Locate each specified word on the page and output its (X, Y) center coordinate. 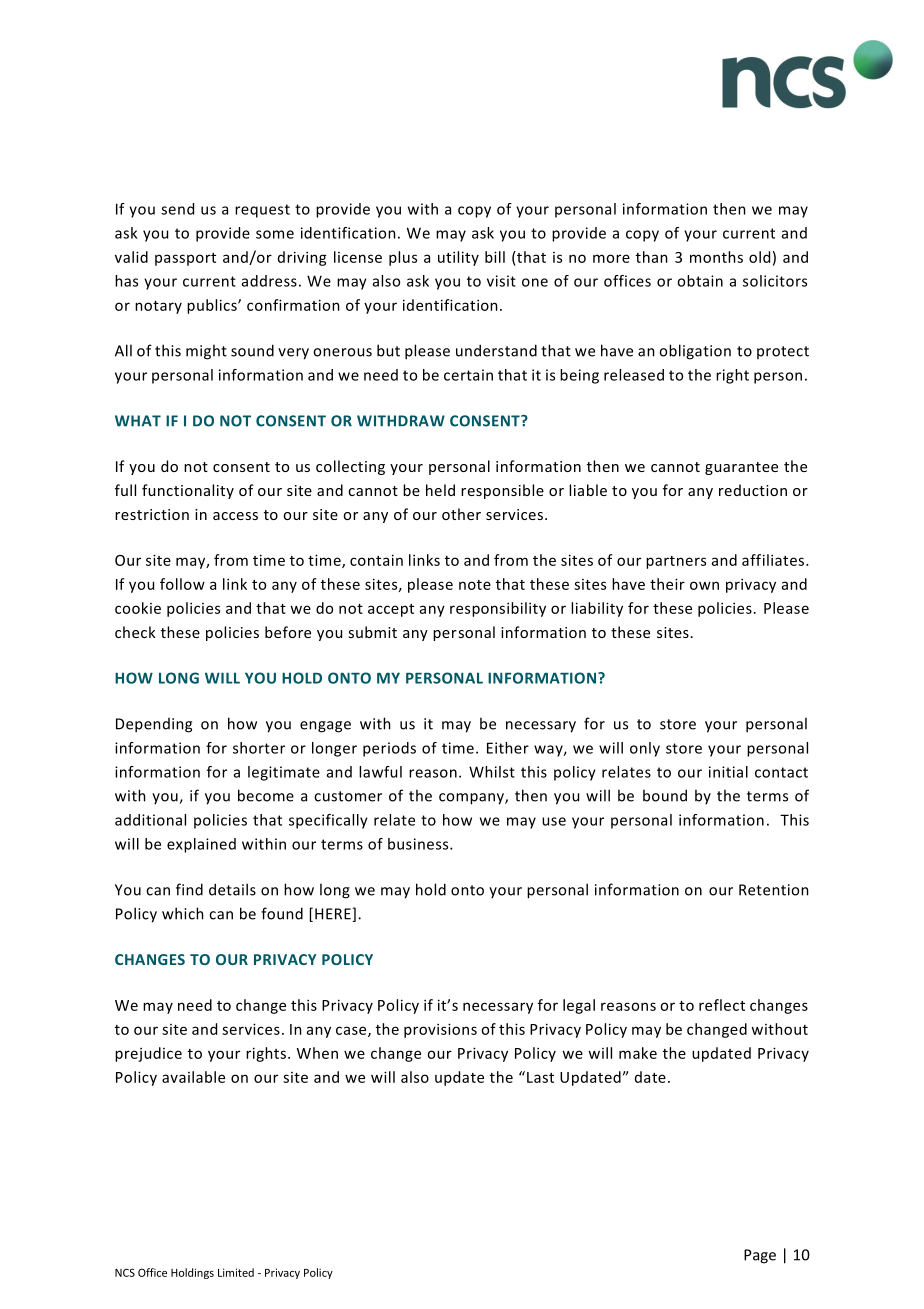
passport (185, 259)
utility (458, 258)
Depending (154, 725)
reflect (722, 1005)
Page (760, 1256)
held (440, 490)
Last (540, 1077)
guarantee (741, 468)
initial (728, 772)
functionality (188, 491)
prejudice (148, 1054)
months (716, 257)
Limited (236, 1272)
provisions (440, 1030)
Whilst (492, 772)
